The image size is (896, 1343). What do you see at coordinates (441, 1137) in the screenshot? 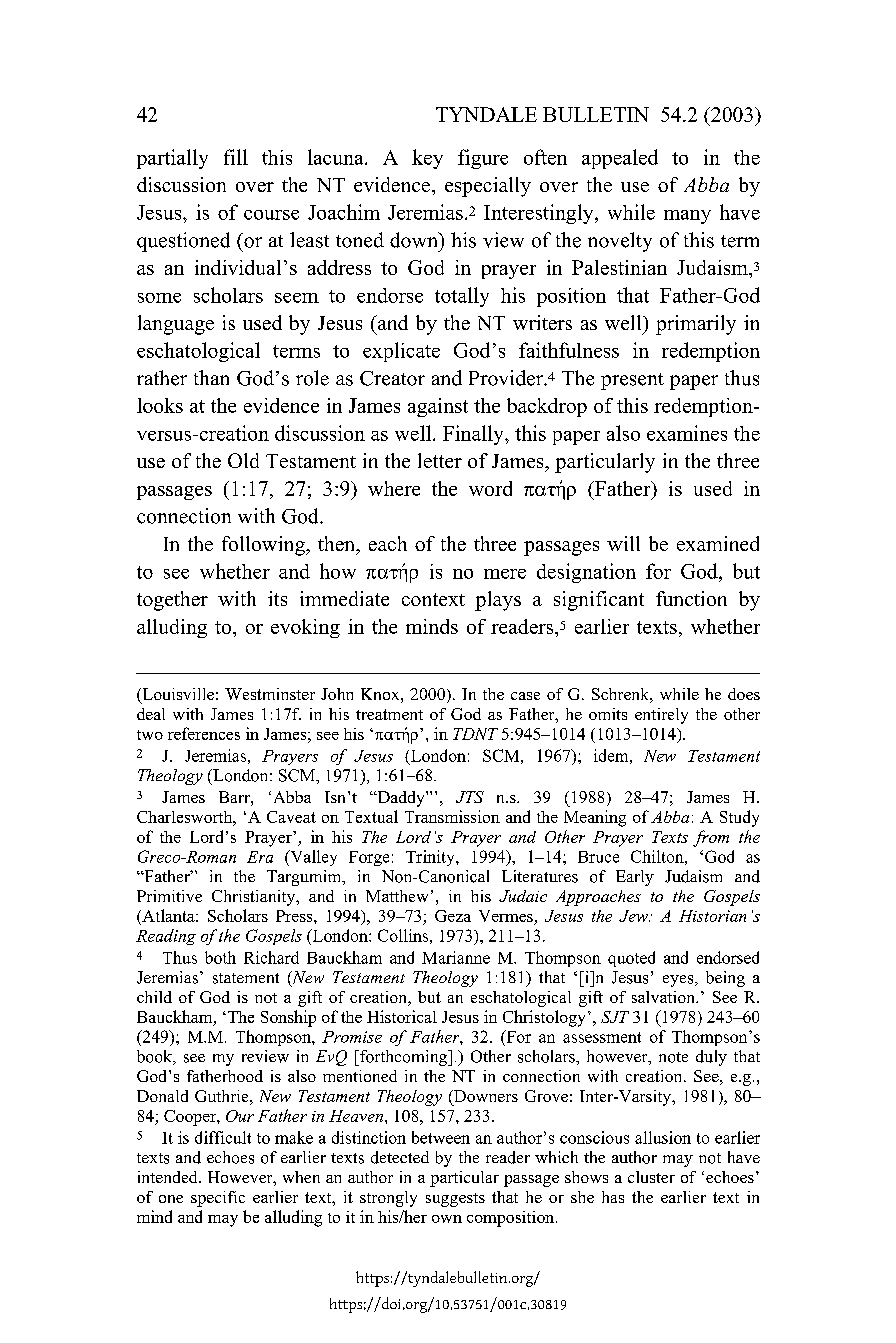
I see `between` at bounding box center [441, 1137].
